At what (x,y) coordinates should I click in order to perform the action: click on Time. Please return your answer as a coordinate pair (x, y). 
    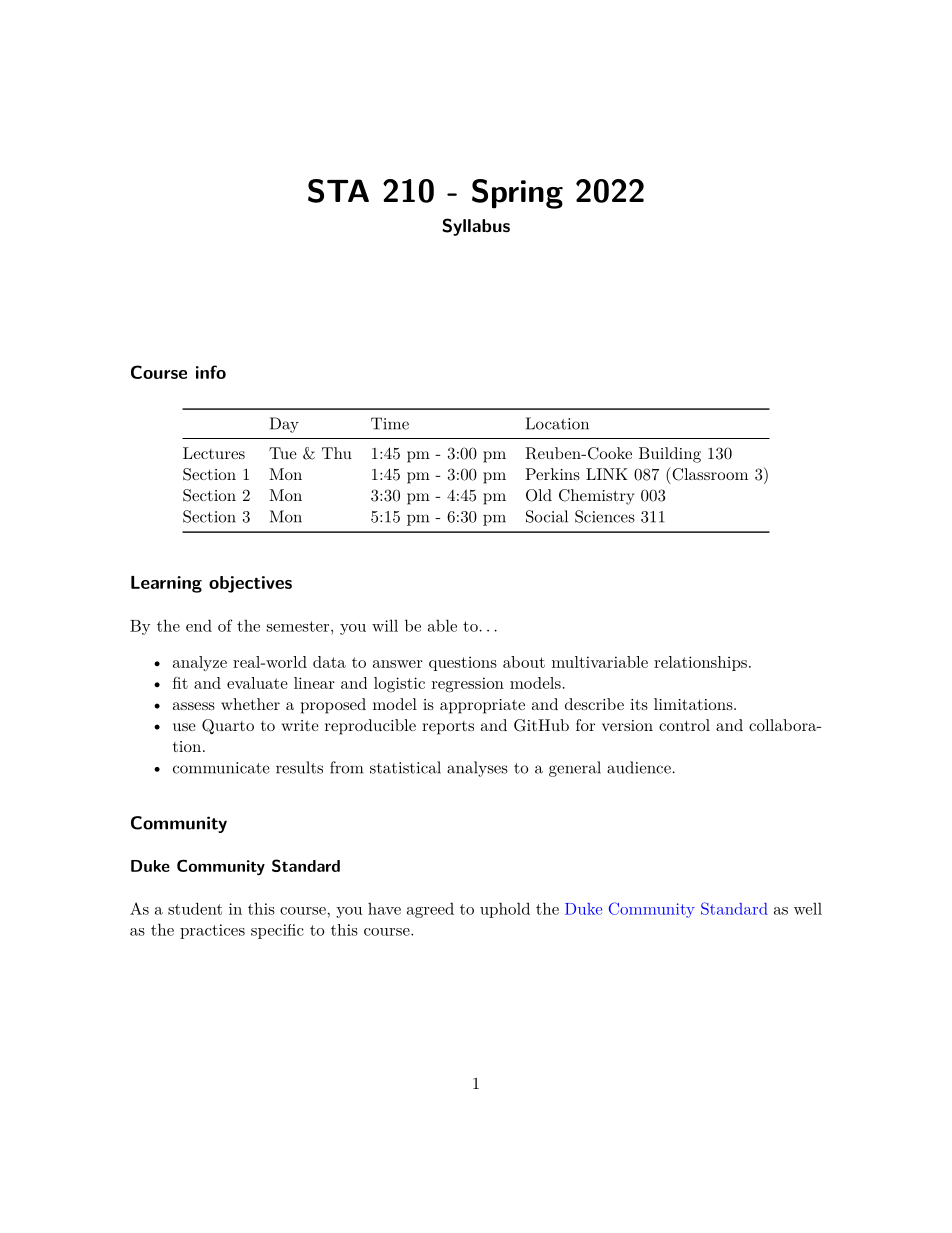
    Looking at the image, I should click on (390, 423).
